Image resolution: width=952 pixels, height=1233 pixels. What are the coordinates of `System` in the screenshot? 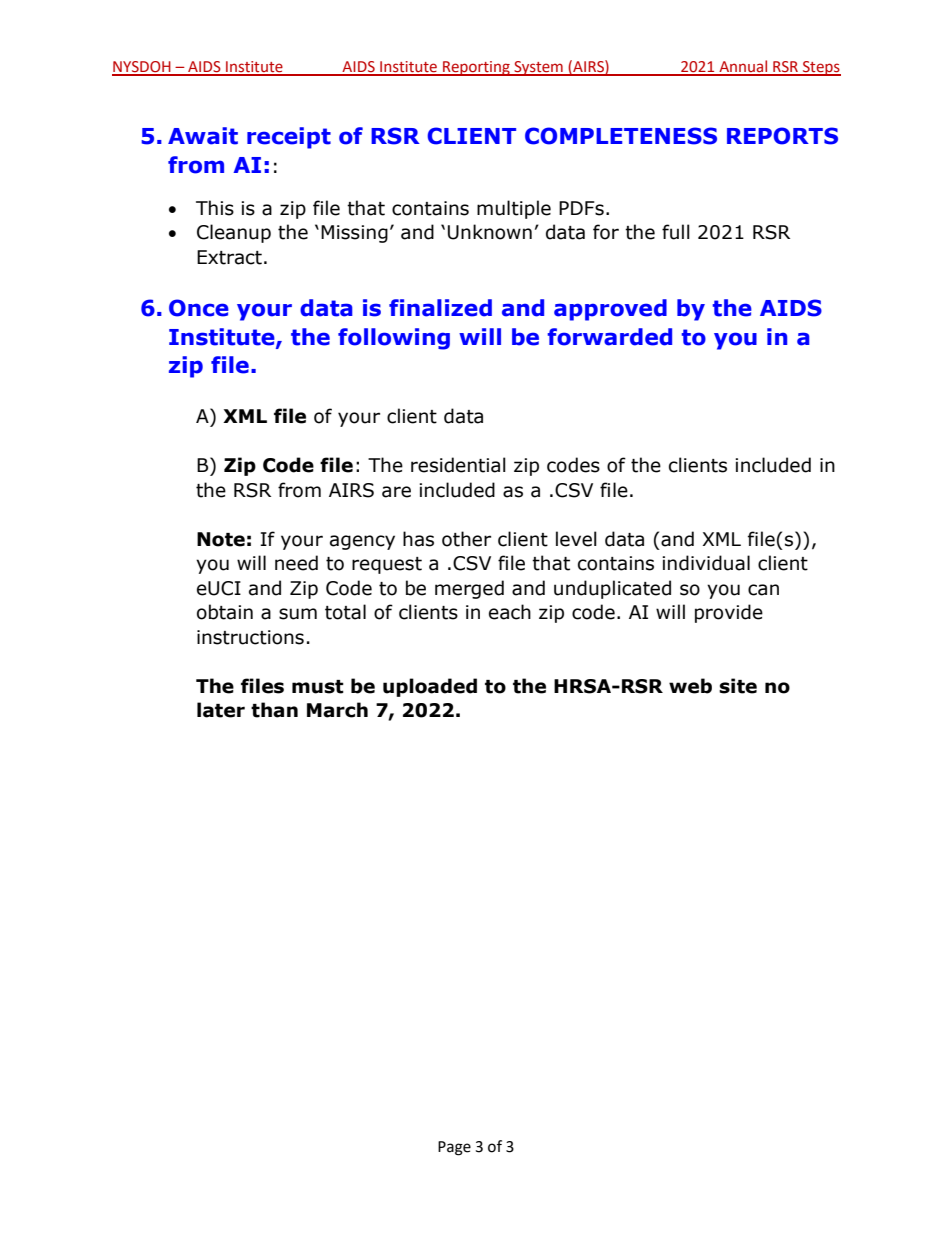 It's located at (538, 68).
